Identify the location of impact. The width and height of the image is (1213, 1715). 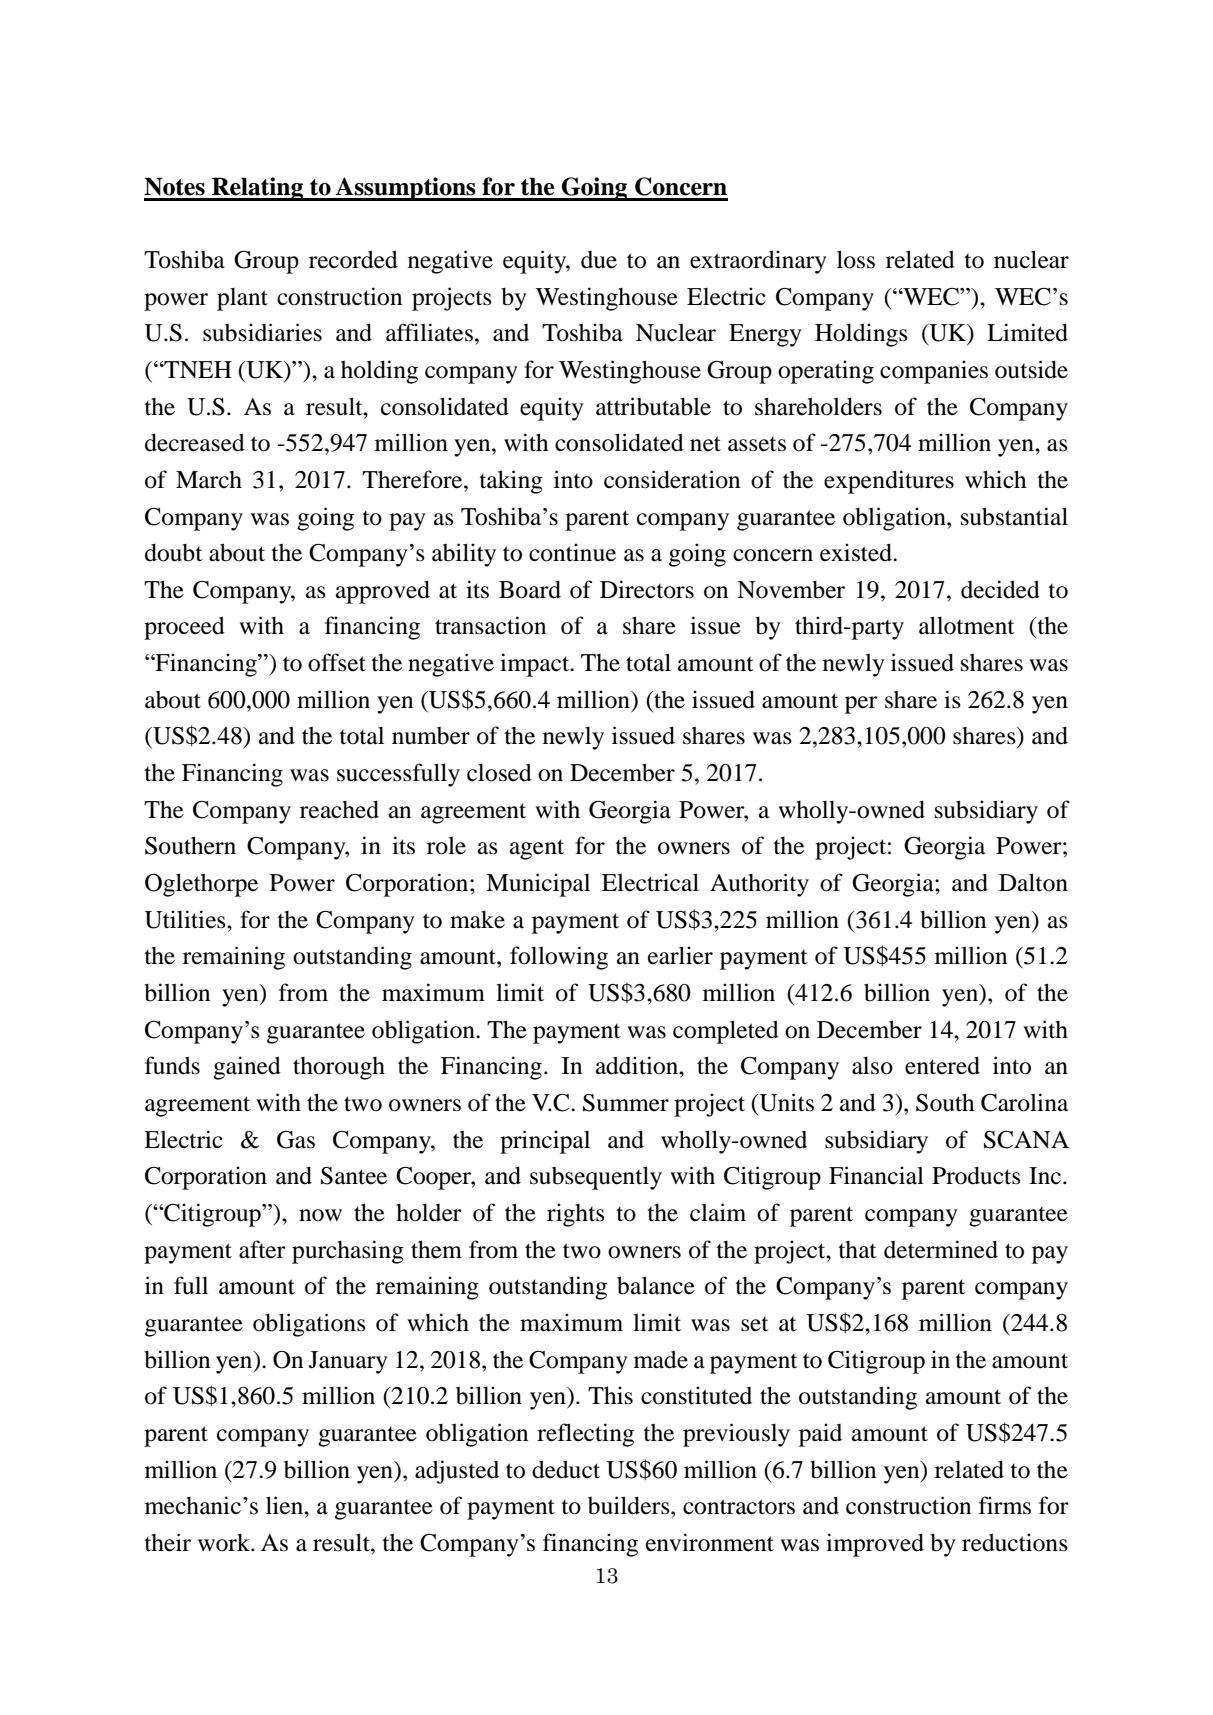
(536, 665).
